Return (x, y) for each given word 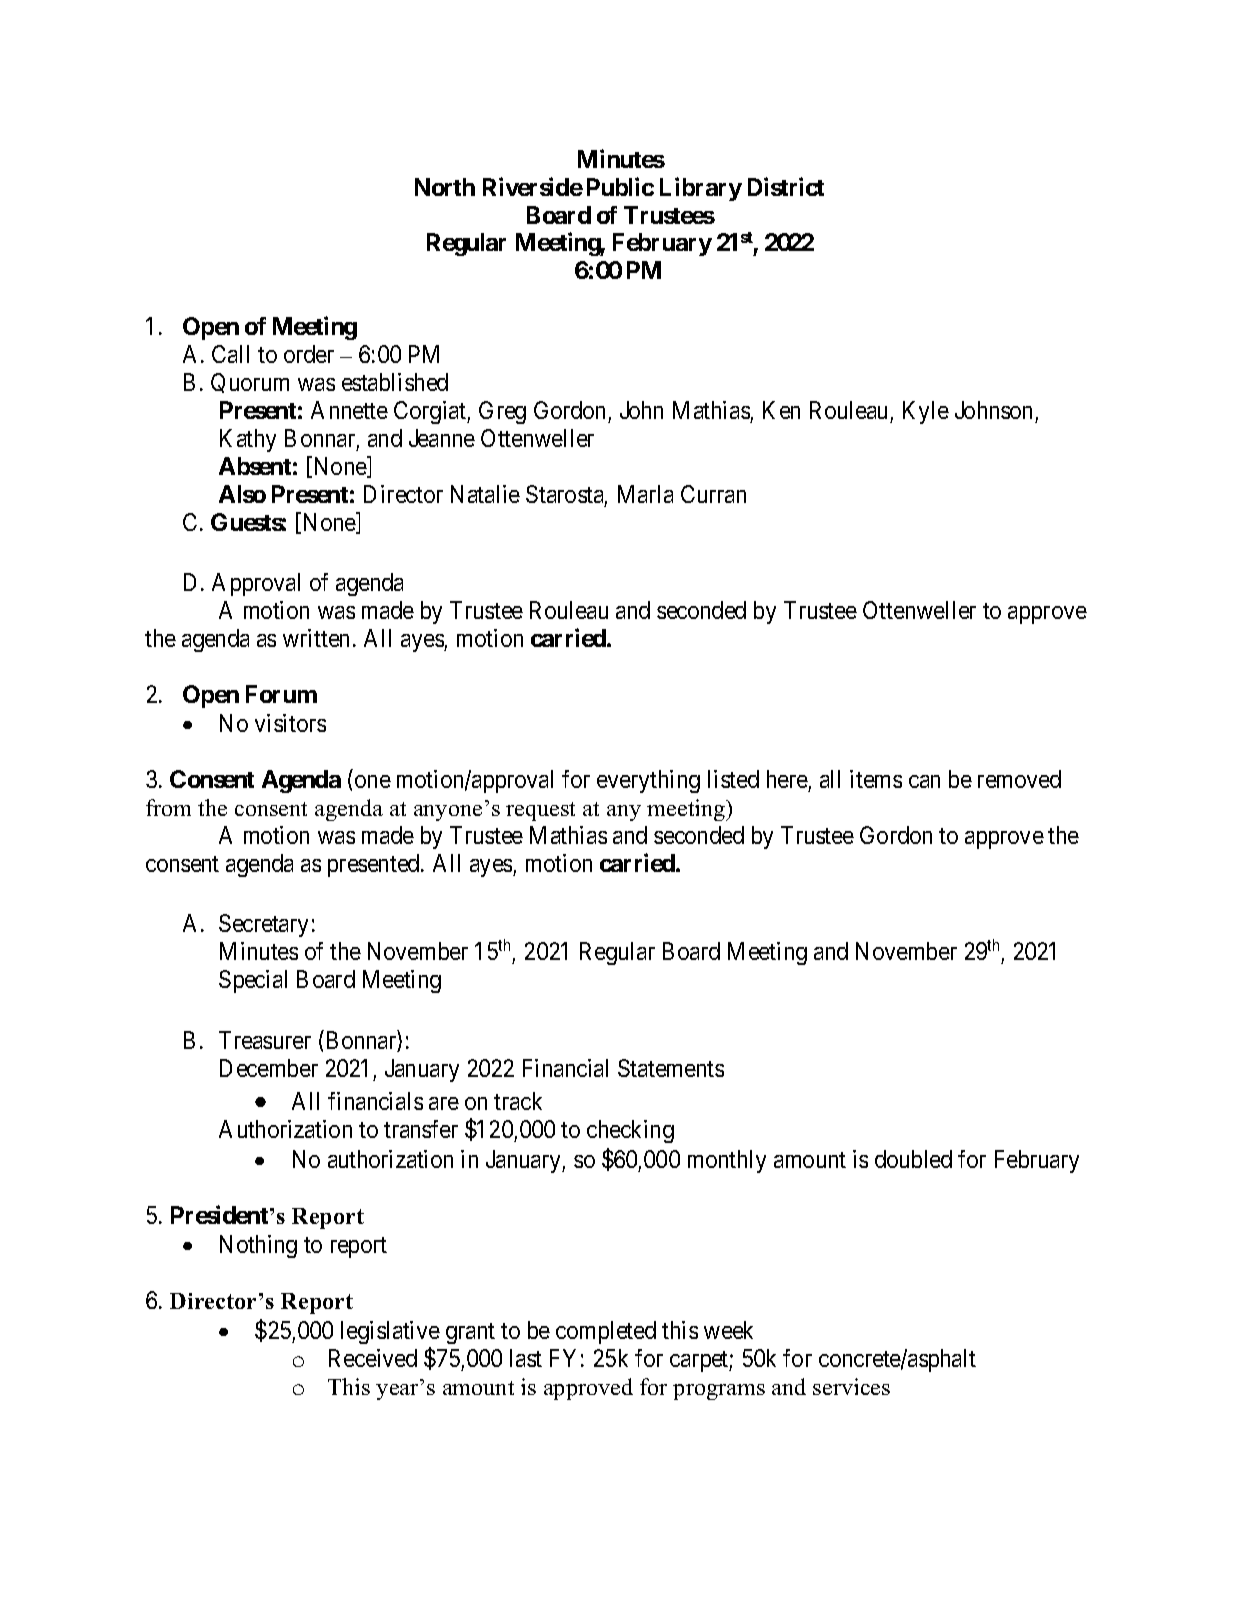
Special (253, 981)
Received (373, 1358)
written (316, 638)
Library (701, 189)
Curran (713, 494)
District (786, 186)
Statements (671, 1068)
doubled (913, 1159)
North (445, 187)
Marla (645, 494)
